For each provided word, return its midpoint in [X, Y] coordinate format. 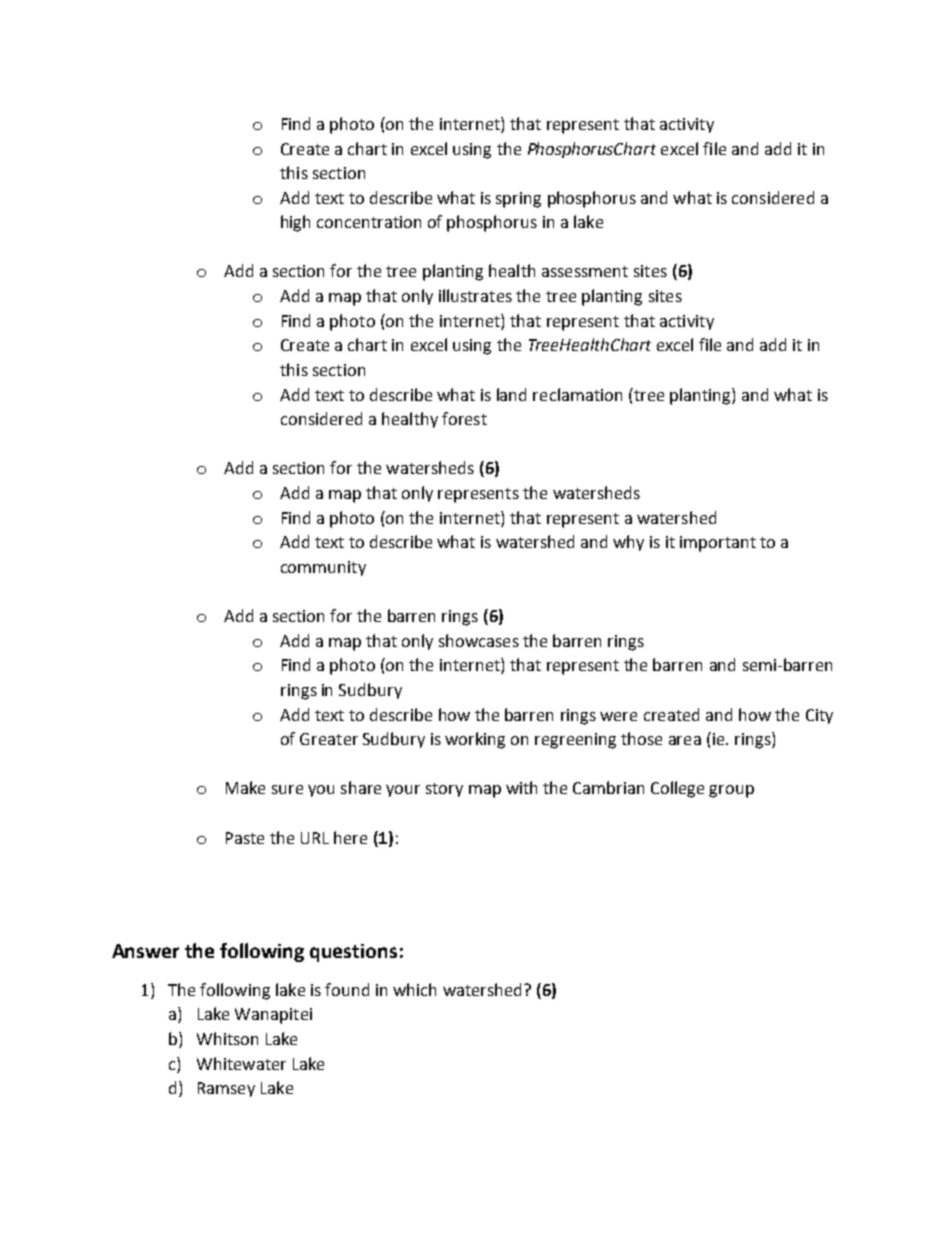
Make [245, 787]
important [718, 544]
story [444, 790]
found [347, 989]
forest [464, 418]
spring [518, 200]
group [731, 791]
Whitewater [241, 1063]
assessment [585, 271]
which [414, 989]
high [295, 223]
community [323, 568]
